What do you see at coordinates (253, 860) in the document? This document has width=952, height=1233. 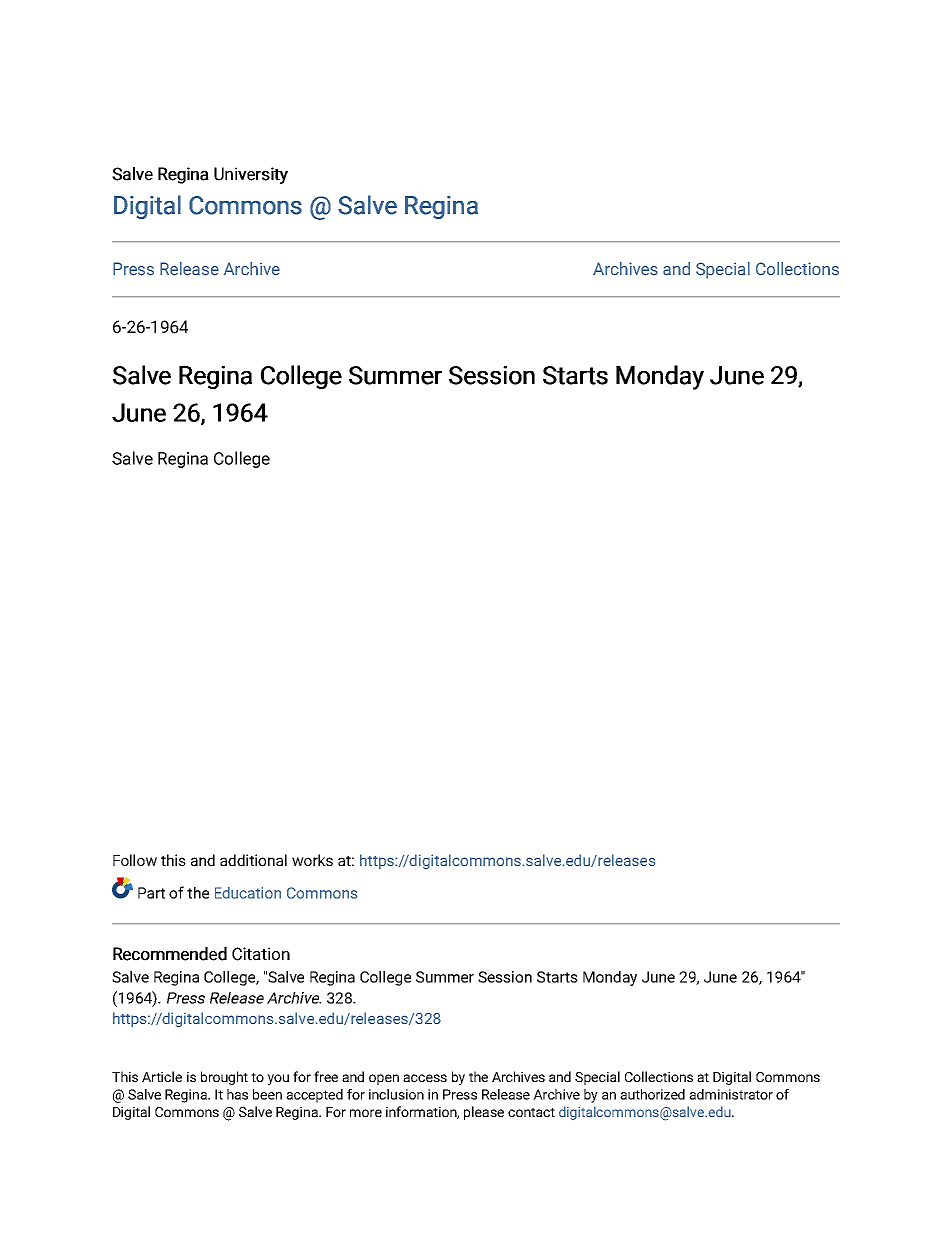 I see `additional` at bounding box center [253, 860].
